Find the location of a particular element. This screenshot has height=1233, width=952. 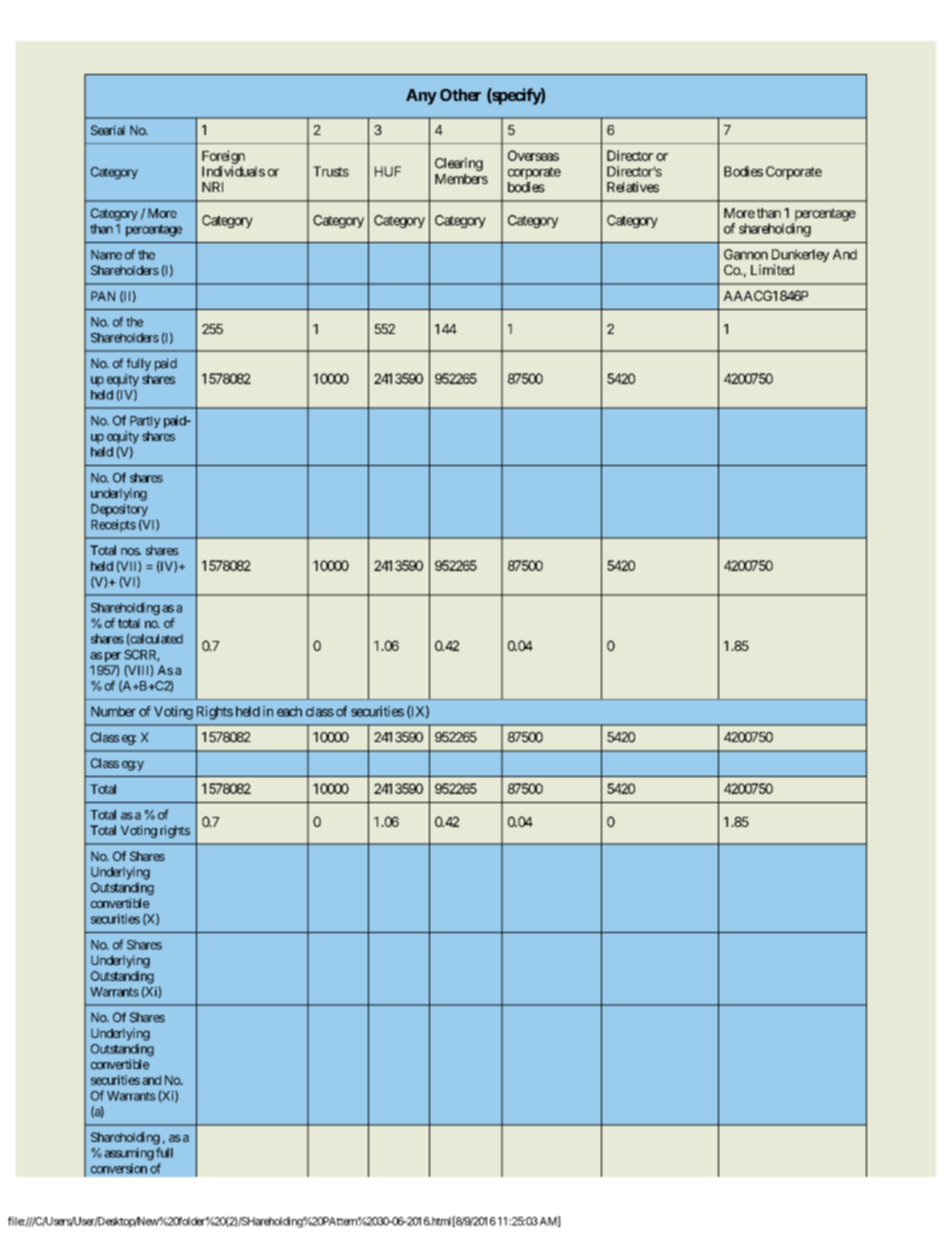

conversion is located at coordinates (119, 1168).
